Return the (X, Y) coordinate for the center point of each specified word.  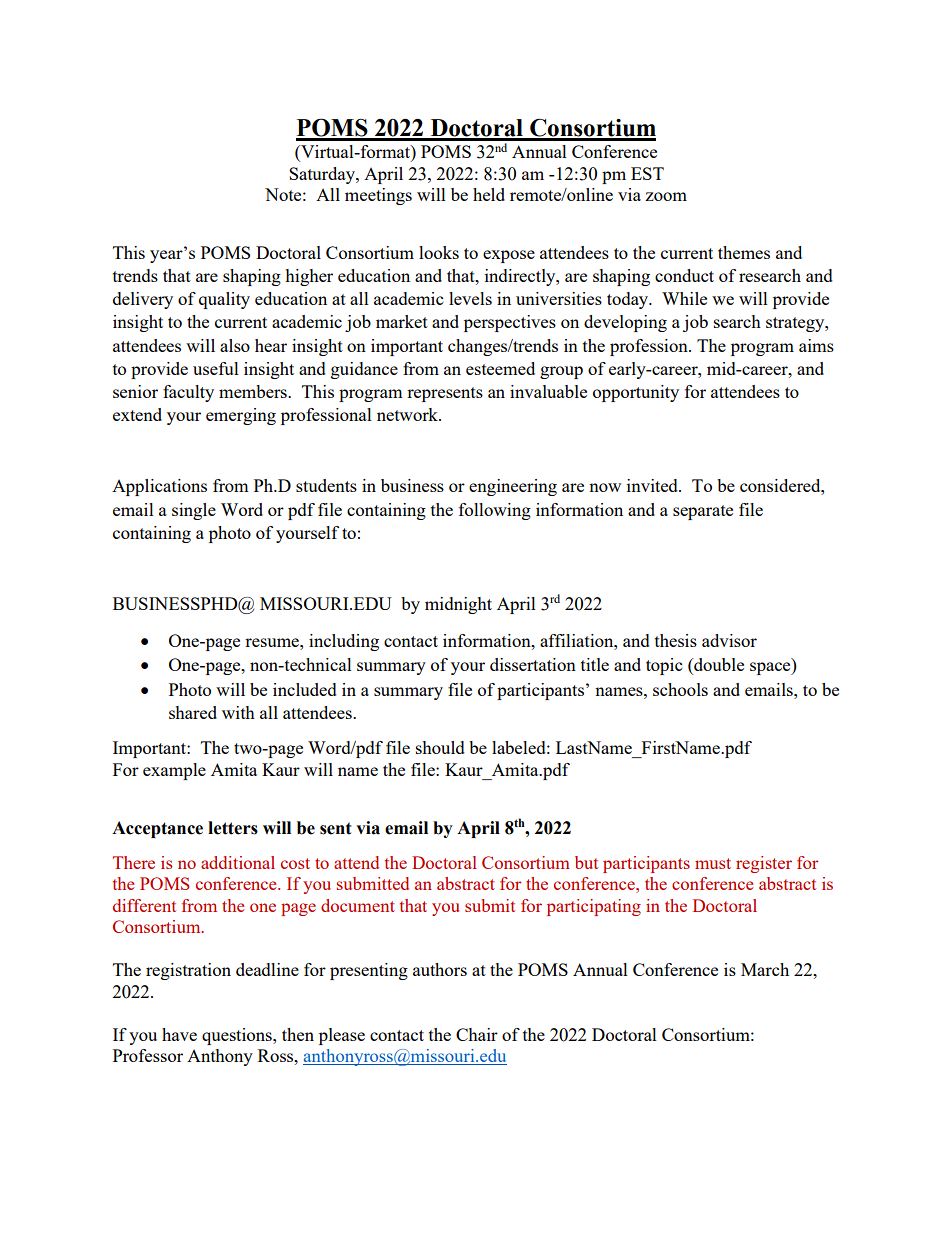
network (409, 414)
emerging (241, 416)
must (713, 863)
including (344, 642)
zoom (666, 196)
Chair (477, 1034)
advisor (729, 640)
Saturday (323, 175)
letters (233, 828)
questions (238, 1036)
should (440, 747)
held (489, 194)
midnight (458, 605)
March (765, 969)
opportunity (636, 393)
